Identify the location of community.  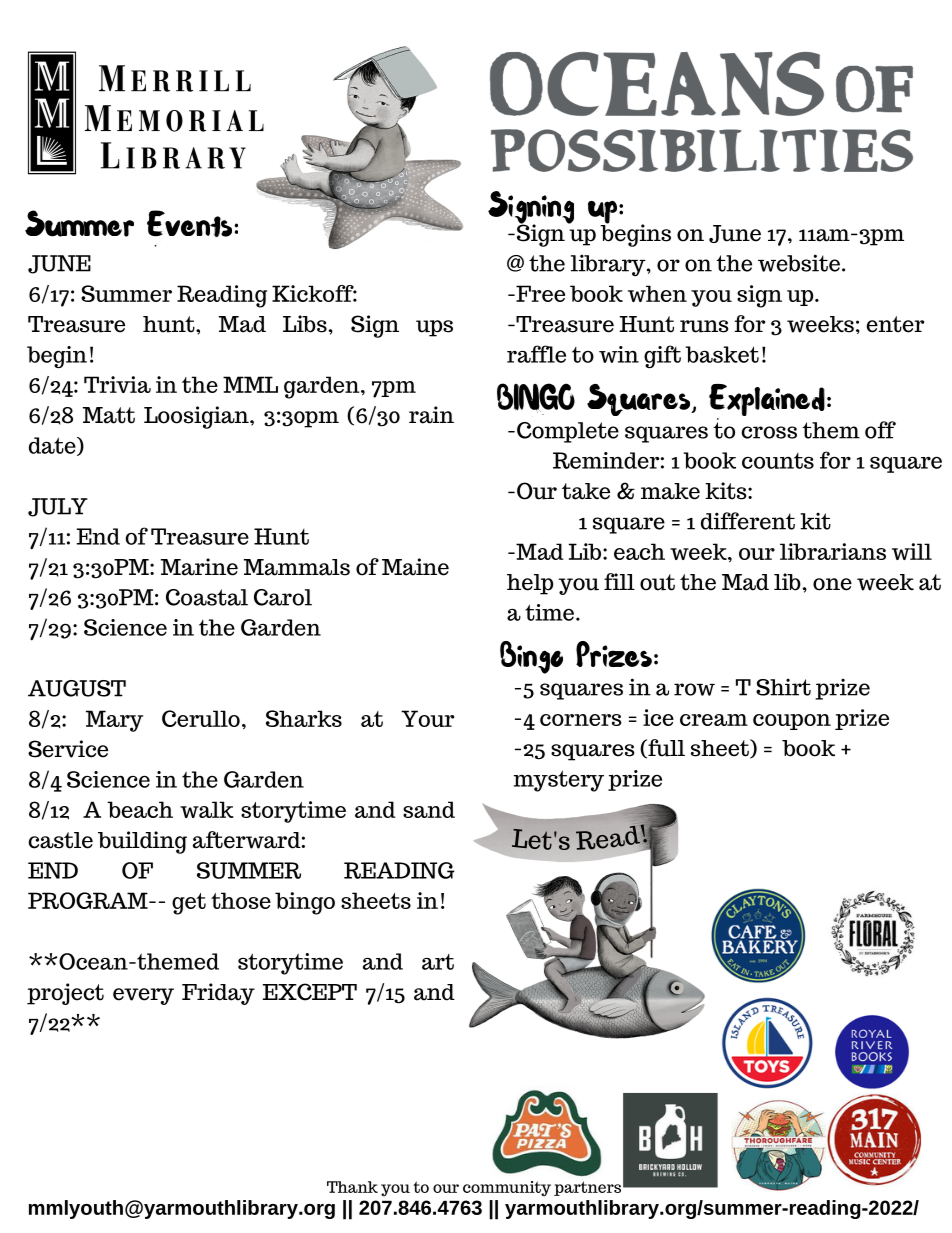
(507, 1189).
